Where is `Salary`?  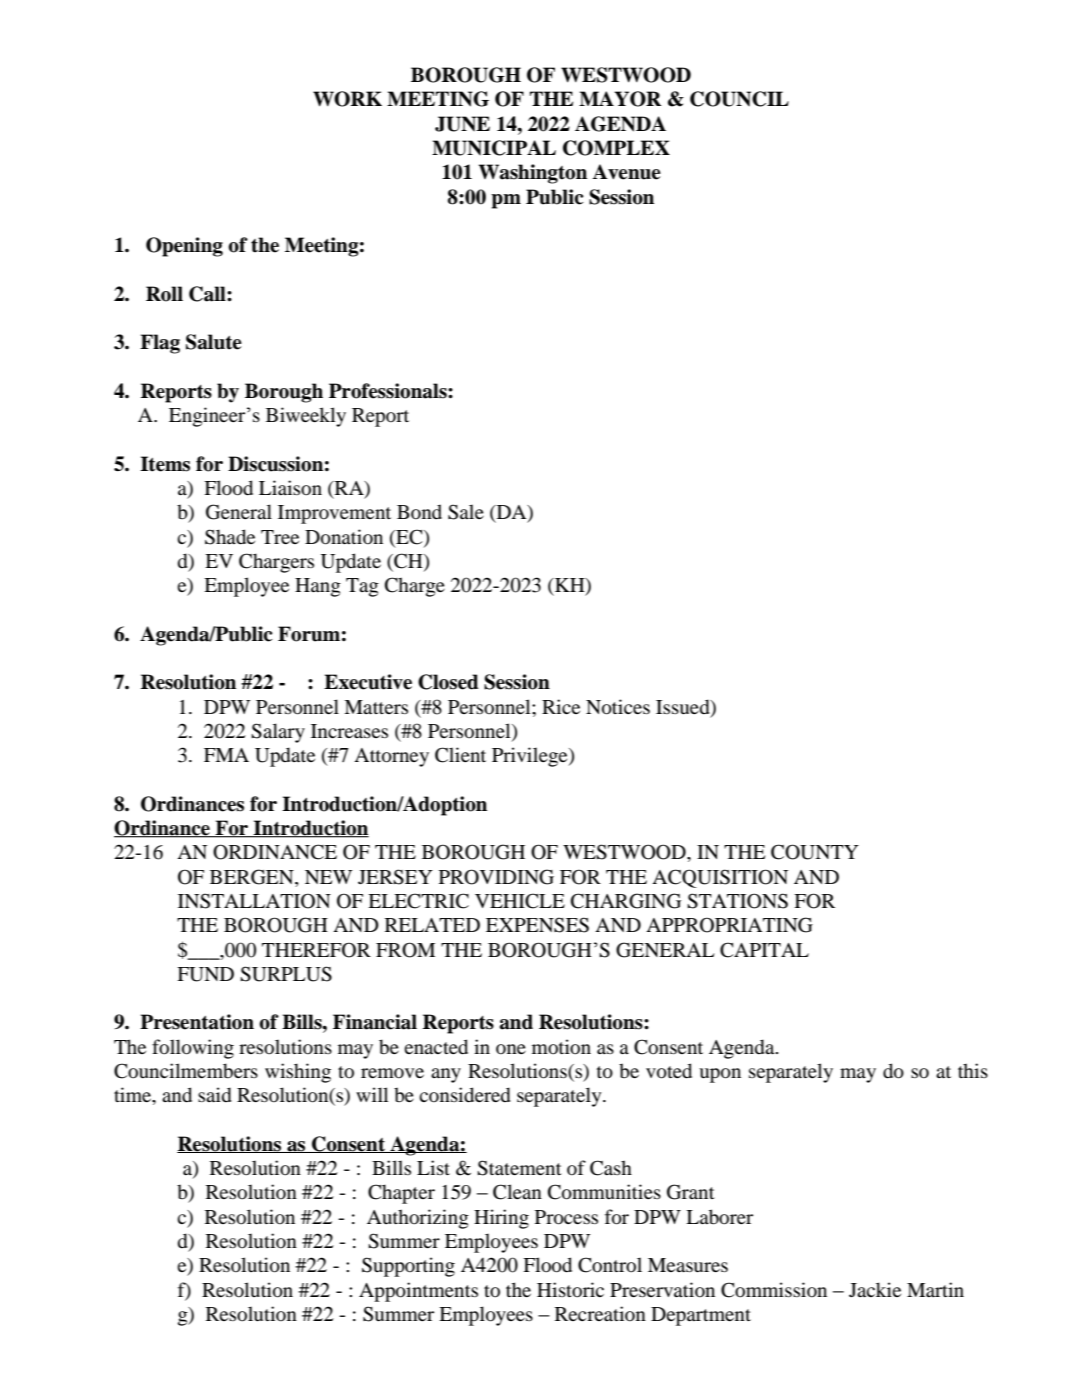
Salary is located at coordinates (278, 733).
